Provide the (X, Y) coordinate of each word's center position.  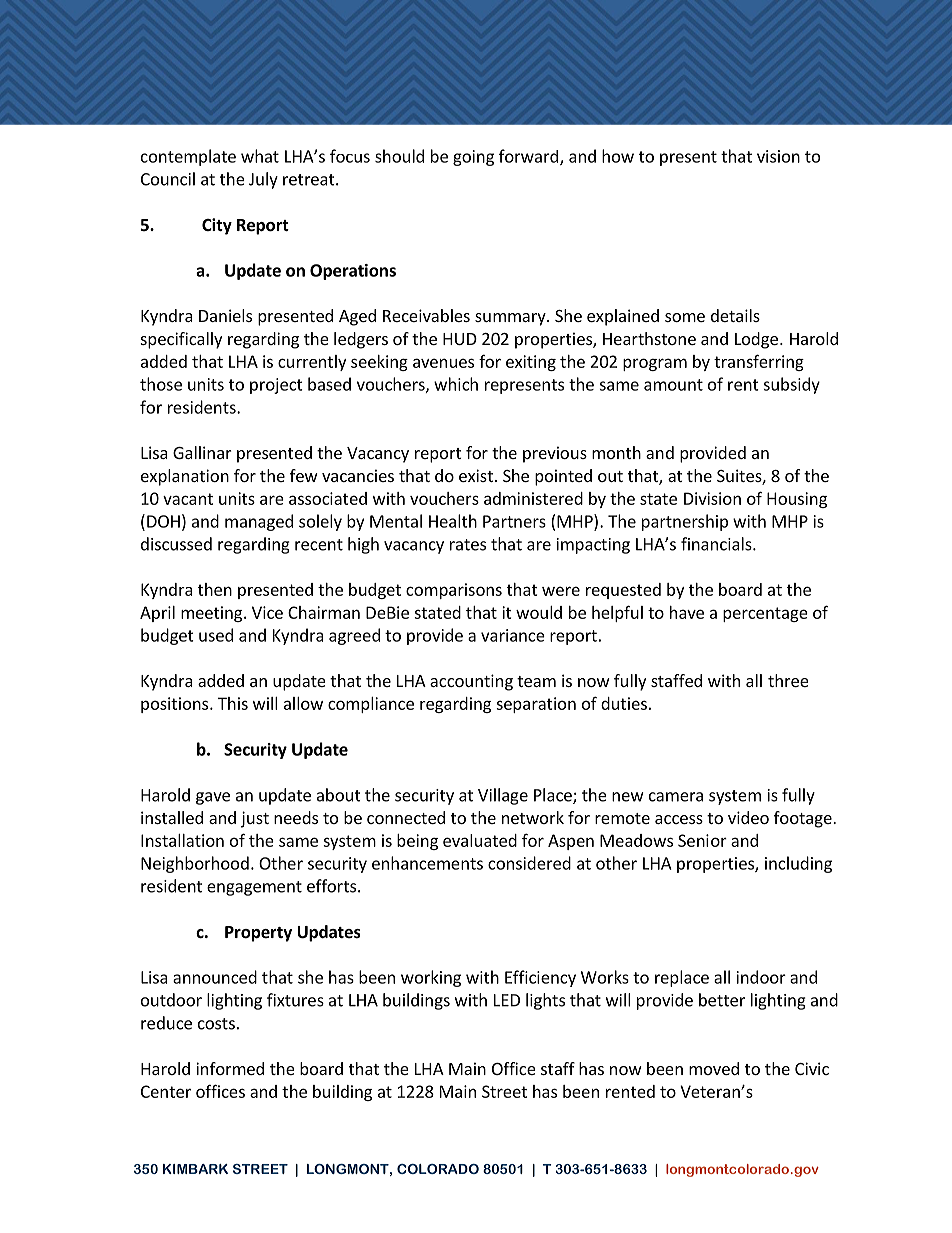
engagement (254, 888)
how (618, 156)
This (233, 703)
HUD (460, 339)
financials (717, 544)
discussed (176, 544)
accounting (471, 682)
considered (529, 863)
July (263, 180)
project (276, 386)
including (798, 864)
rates (468, 545)
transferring (759, 362)
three (788, 680)
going (473, 158)
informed (230, 1068)
